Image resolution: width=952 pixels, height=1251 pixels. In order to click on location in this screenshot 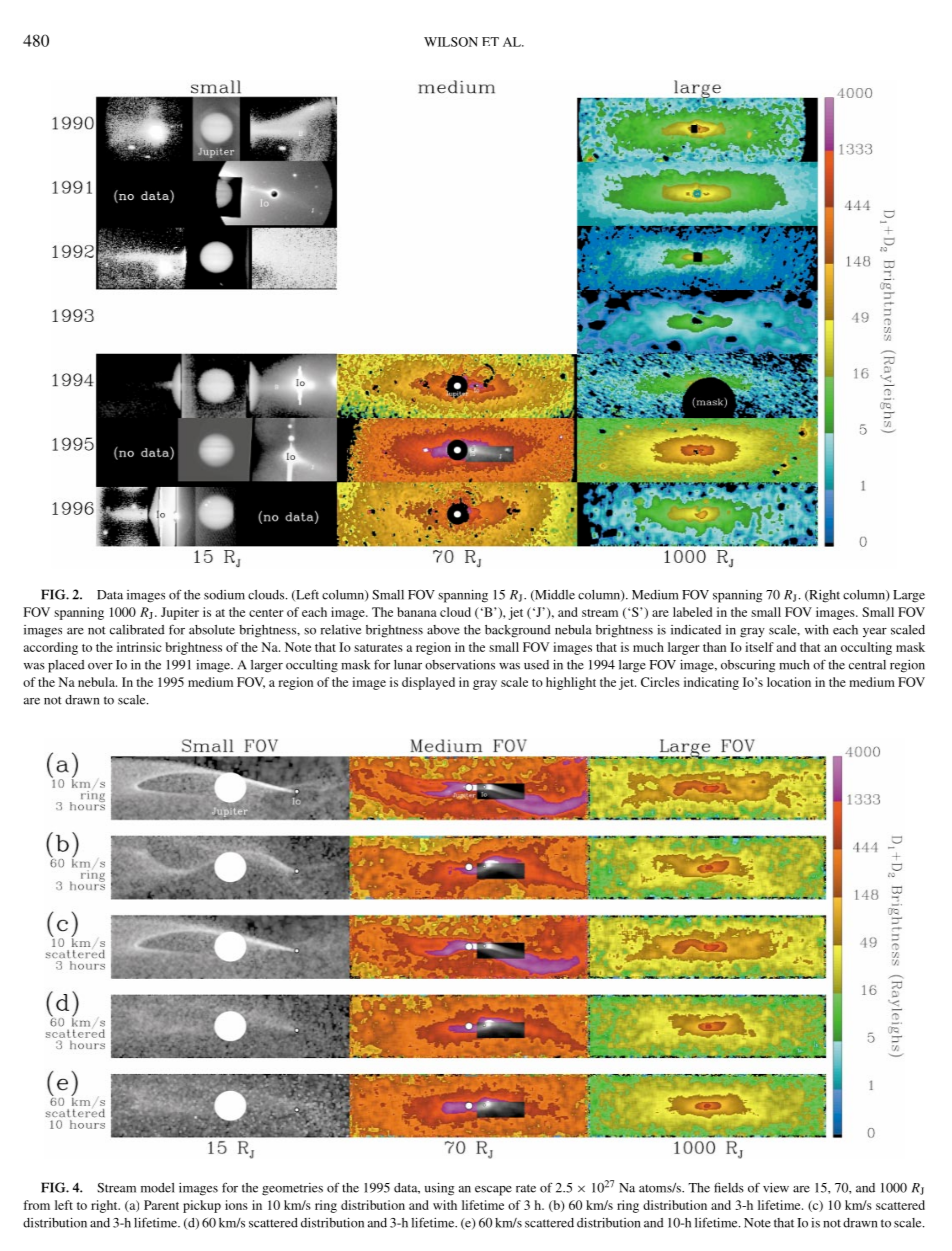, I will do `click(789, 682)`.
